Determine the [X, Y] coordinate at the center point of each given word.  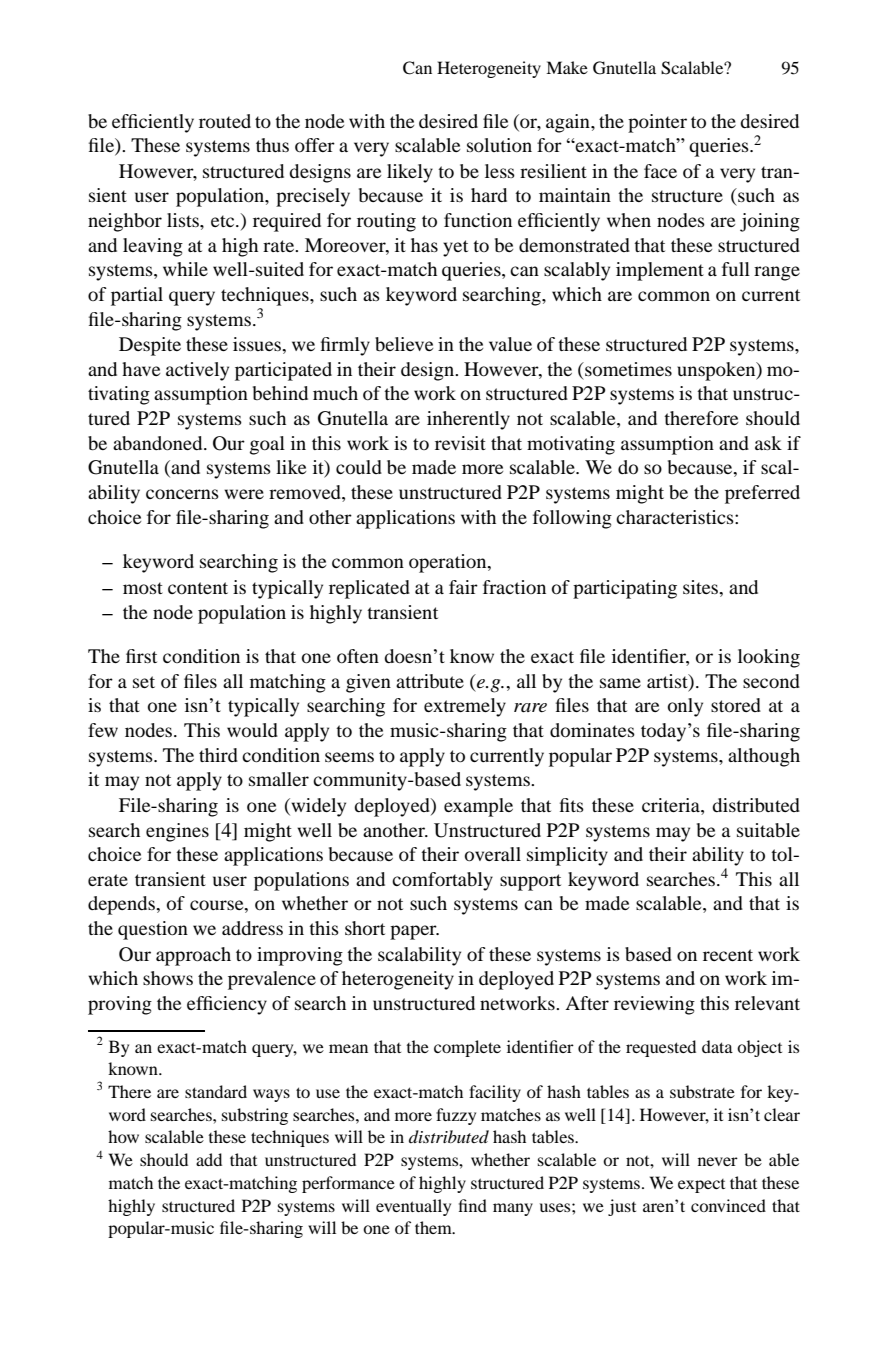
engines [177, 832]
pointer [657, 123]
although [764, 757]
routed [225, 121]
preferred [762, 494]
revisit [460, 443]
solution [499, 145]
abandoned [159, 443]
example [478, 807]
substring [255, 1116]
